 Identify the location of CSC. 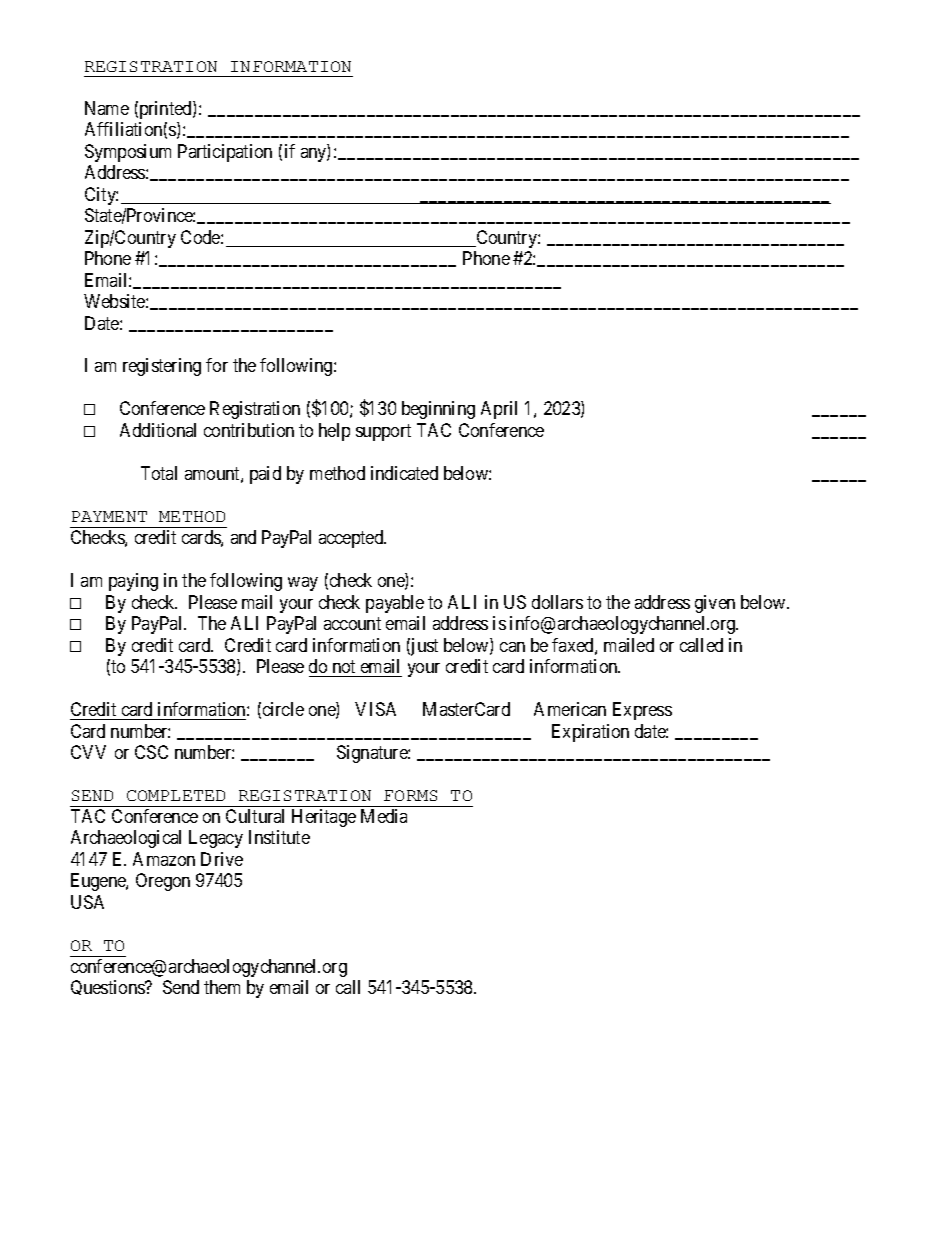
(151, 752).
